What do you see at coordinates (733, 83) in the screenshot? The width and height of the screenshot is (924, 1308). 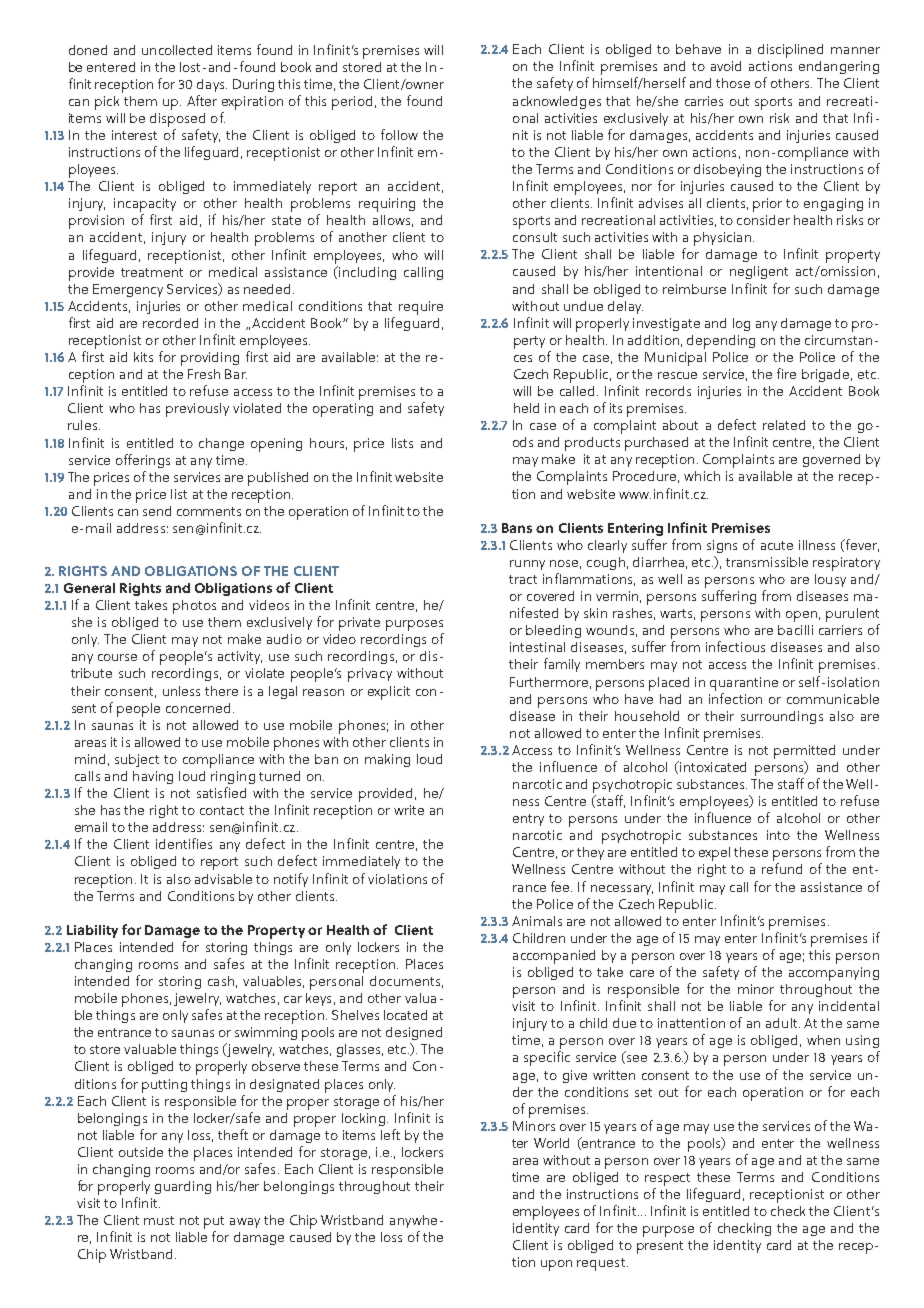 I see `those` at bounding box center [733, 83].
